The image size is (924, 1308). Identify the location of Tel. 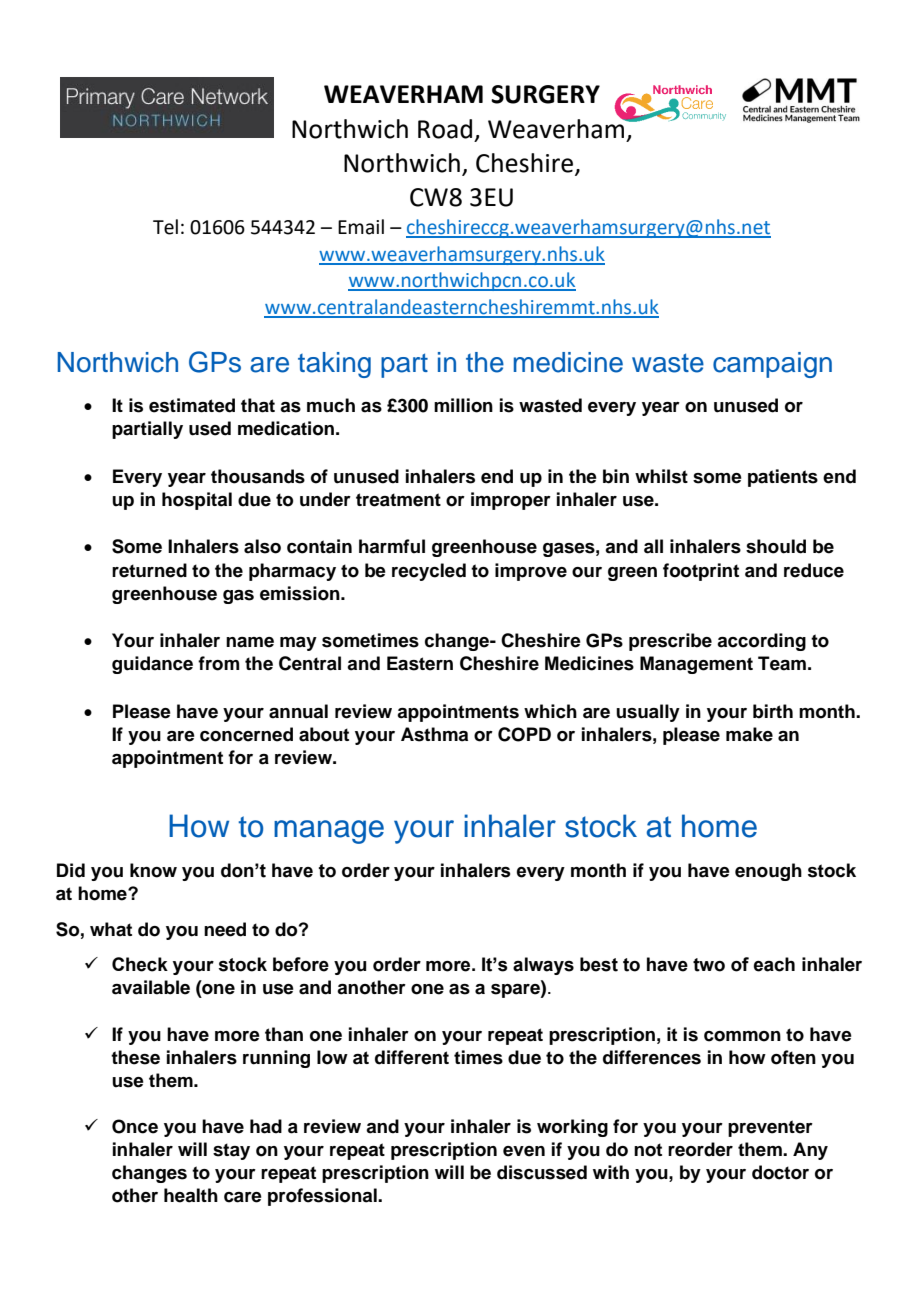
(165, 227).
